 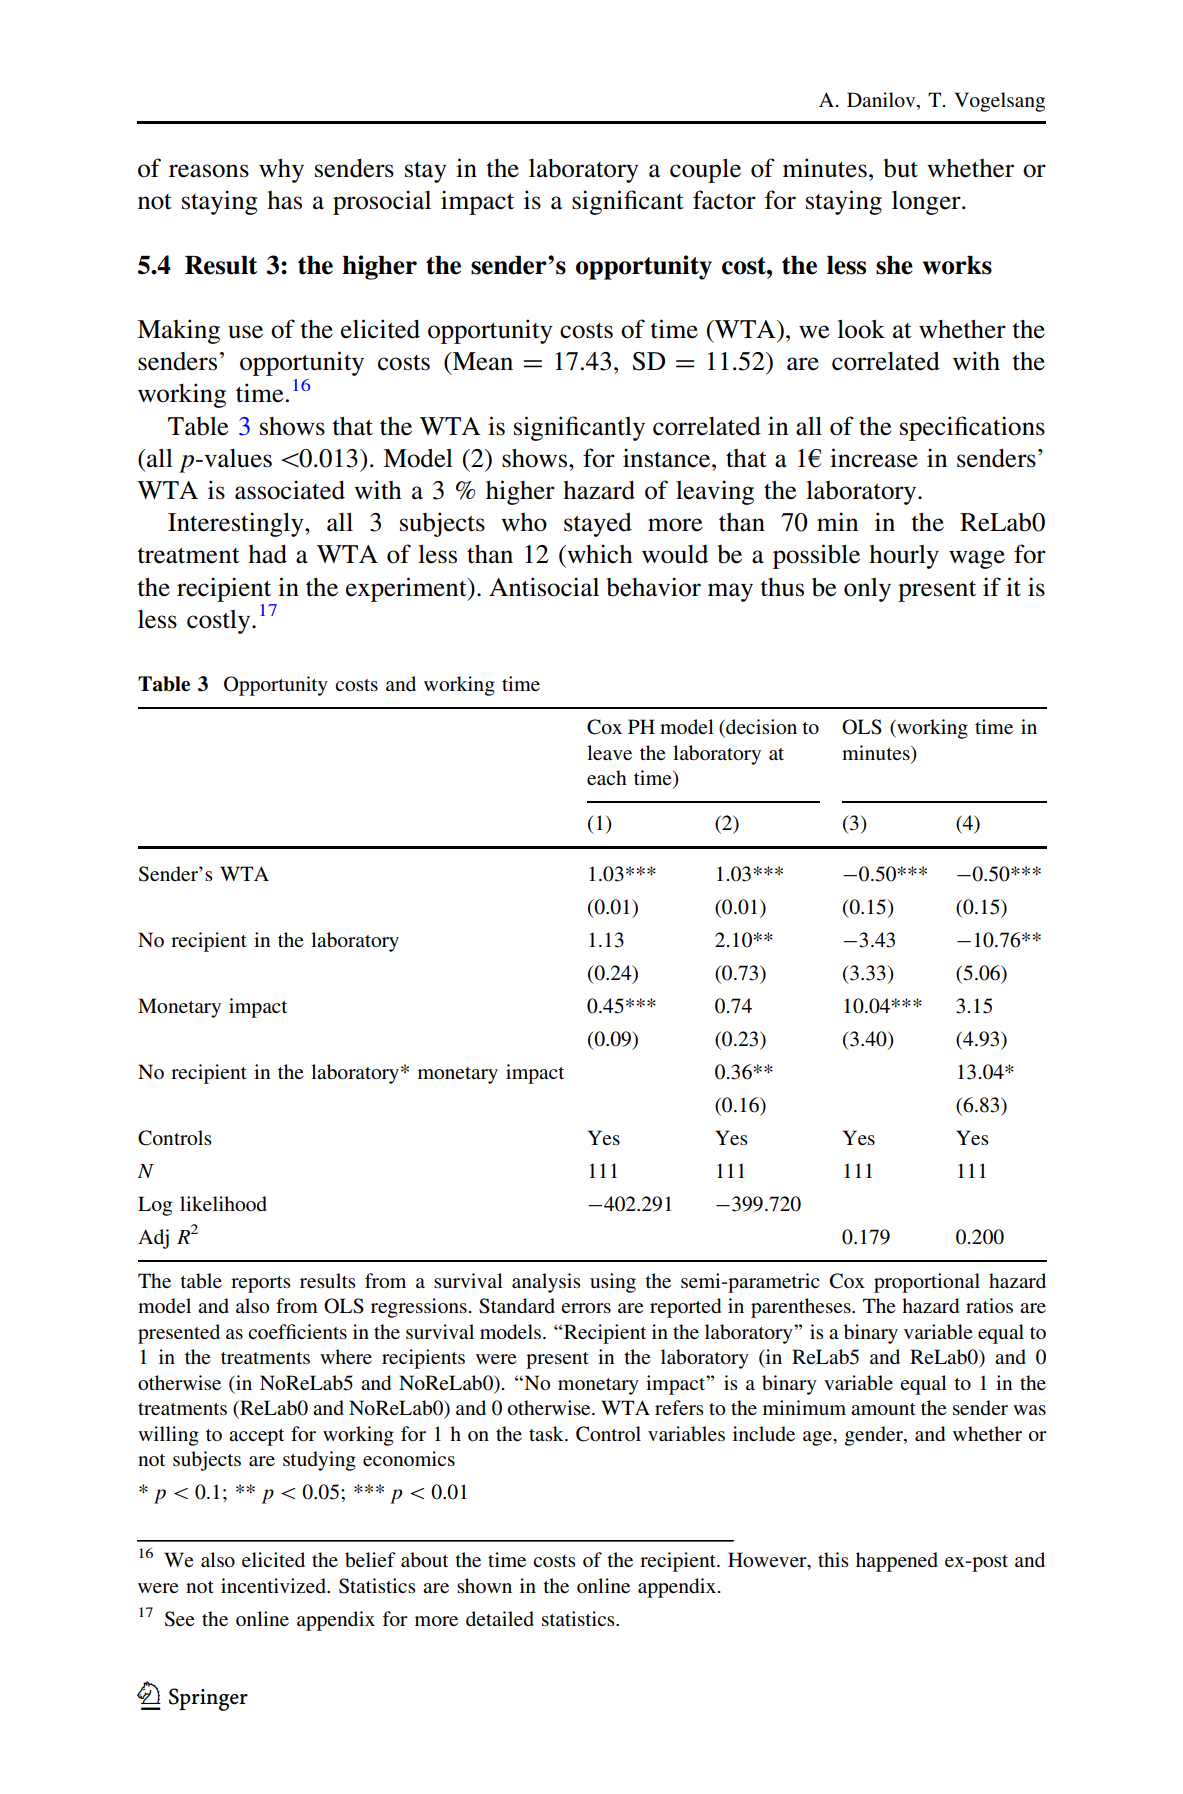 I want to click on couple, so click(x=705, y=171).
